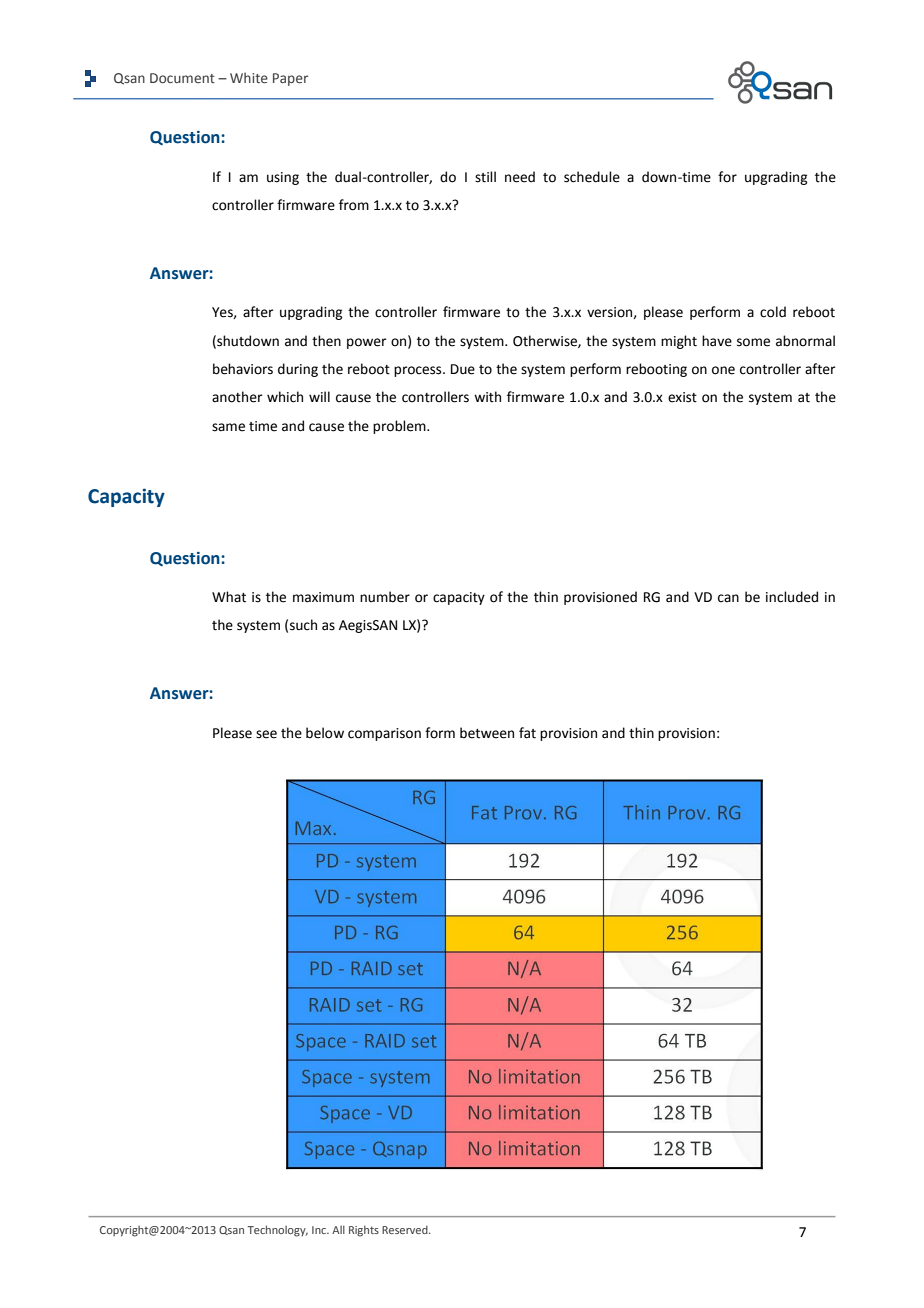 This page has height=1308, width=924. Describe the element at coordinates (278, 1231) in the page. I see `Technology` at that location.
